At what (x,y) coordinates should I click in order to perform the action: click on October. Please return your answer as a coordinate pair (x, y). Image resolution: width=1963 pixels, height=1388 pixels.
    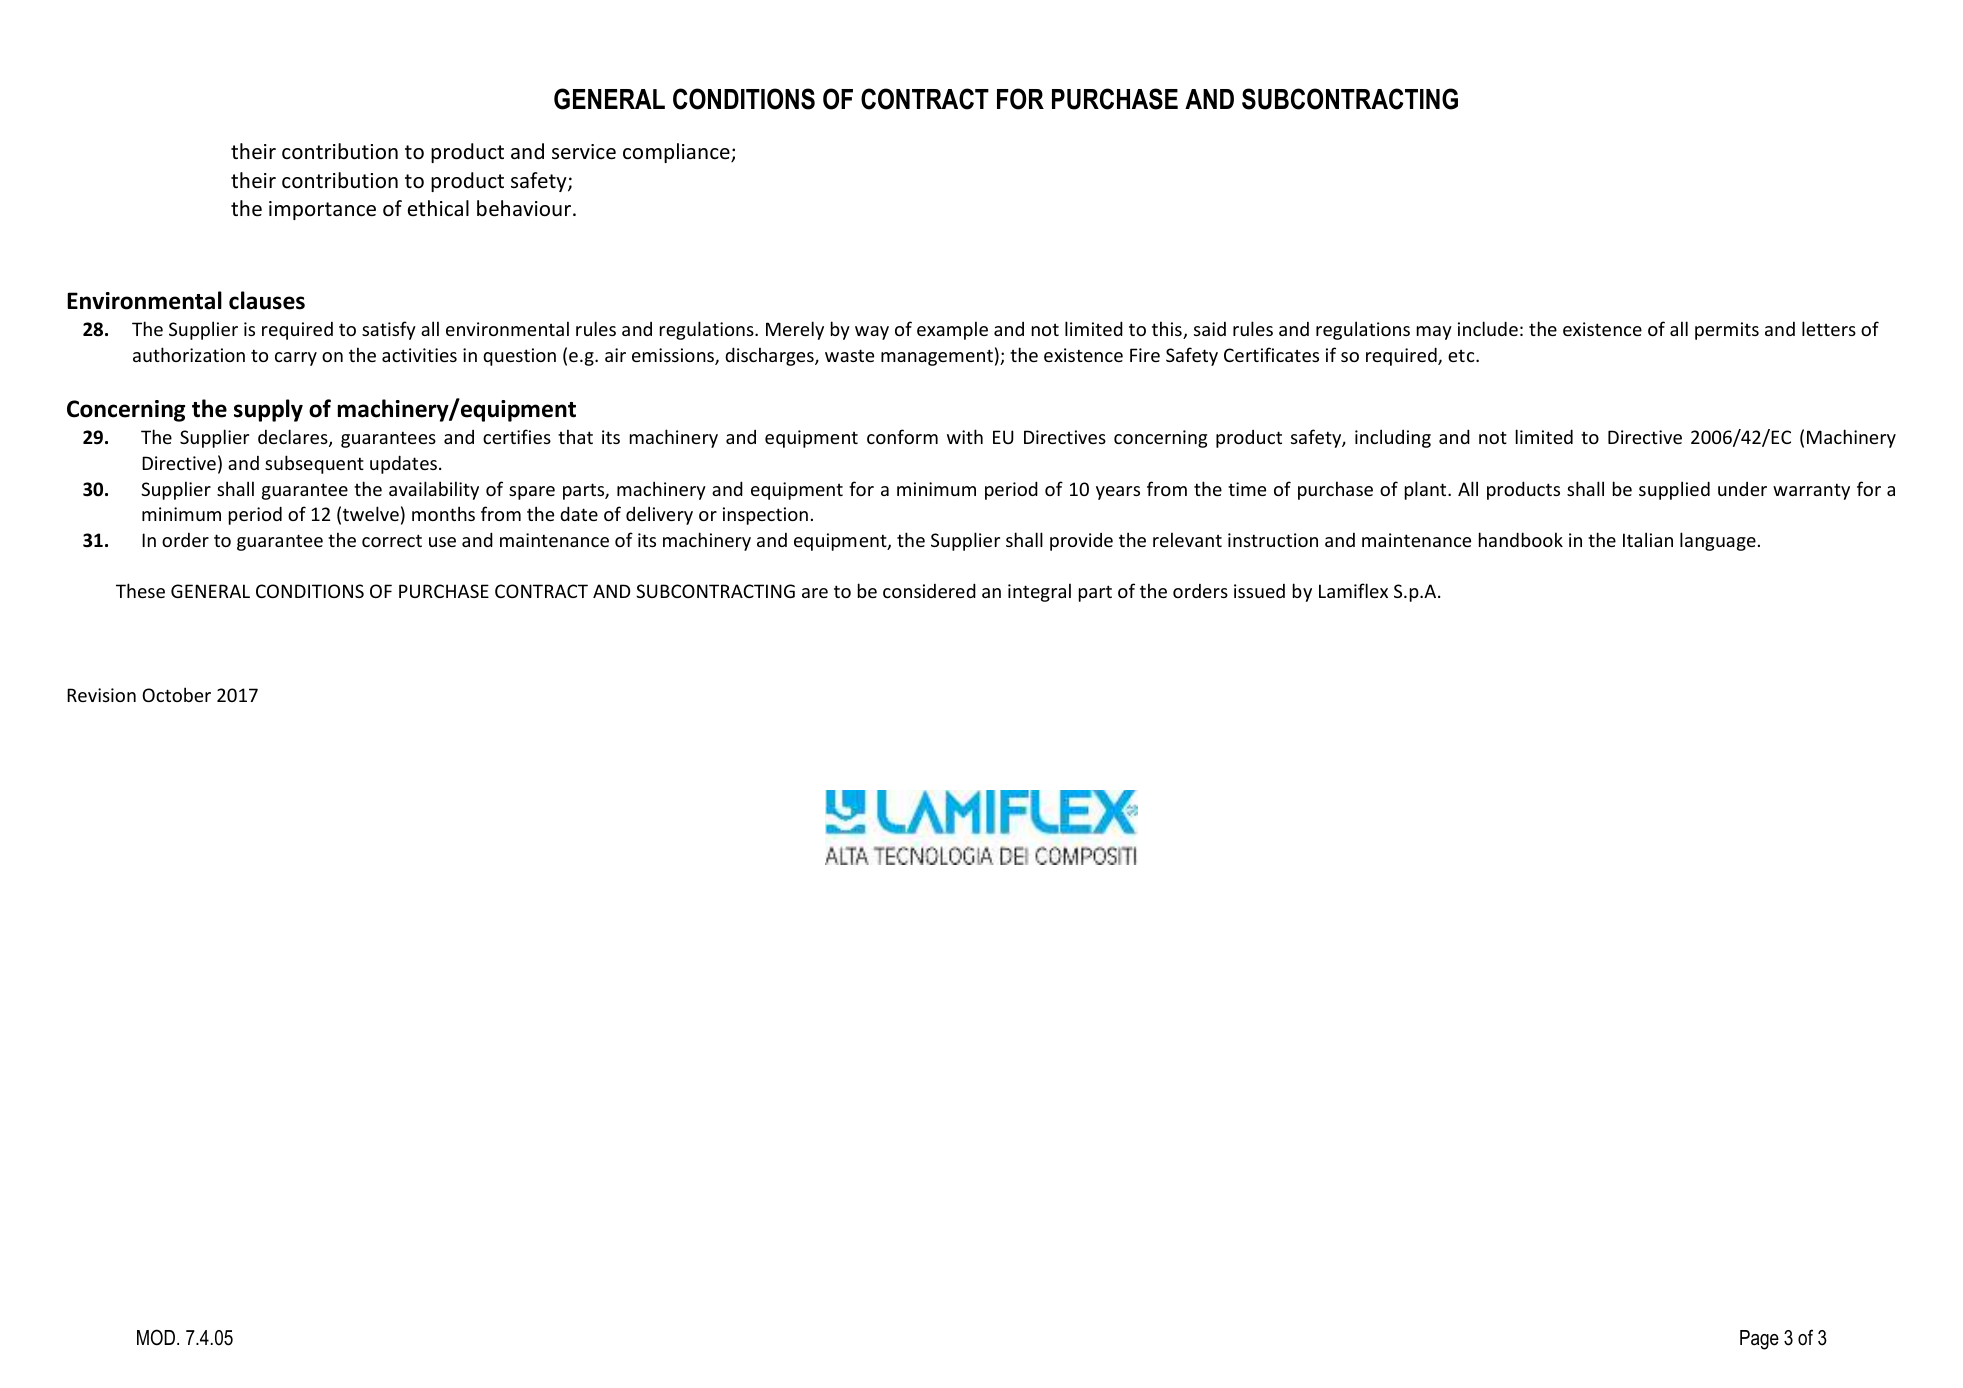
    Looking at the image, I should click on (176, 694).
